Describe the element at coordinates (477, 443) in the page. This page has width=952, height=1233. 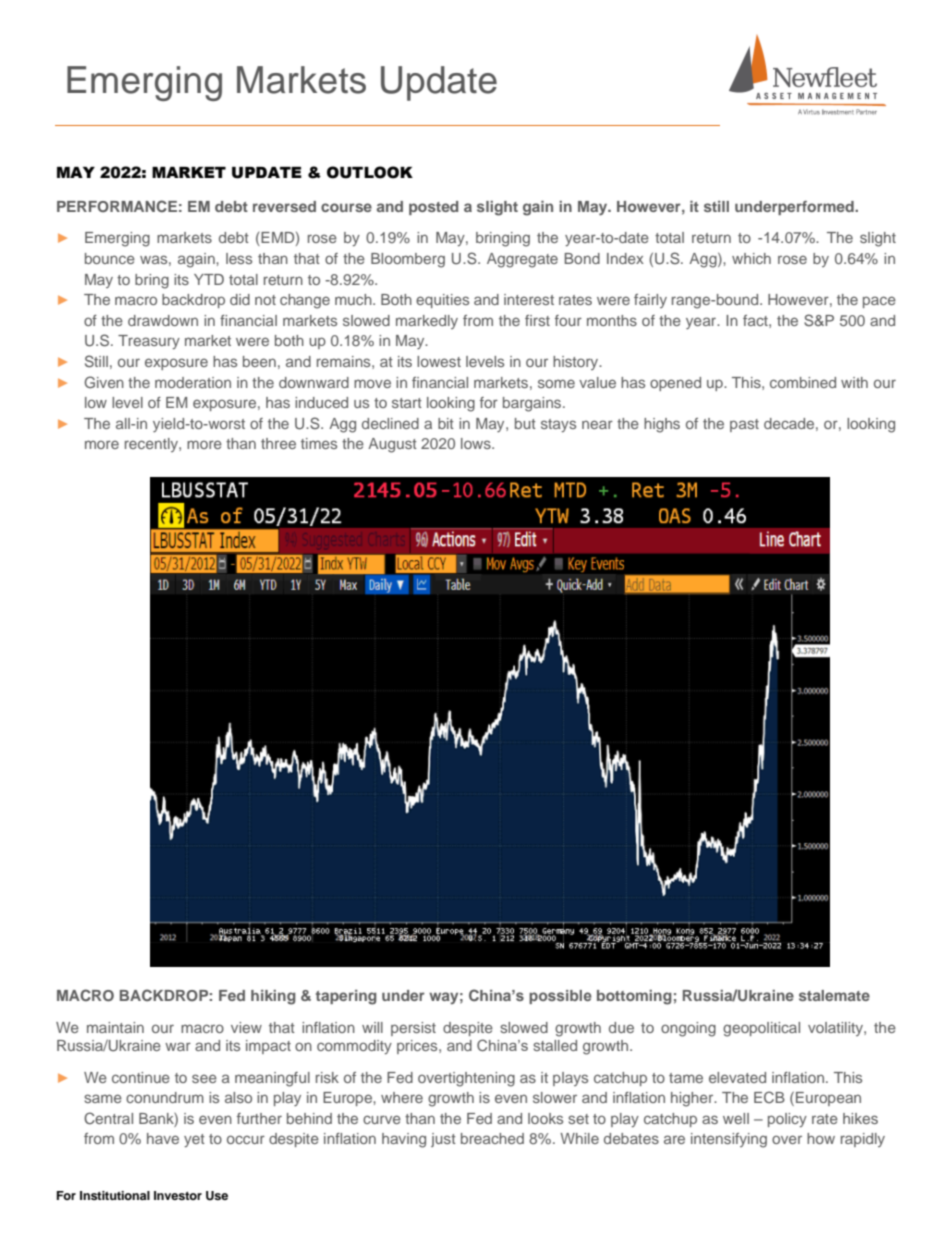
I see `lows` at that location.
